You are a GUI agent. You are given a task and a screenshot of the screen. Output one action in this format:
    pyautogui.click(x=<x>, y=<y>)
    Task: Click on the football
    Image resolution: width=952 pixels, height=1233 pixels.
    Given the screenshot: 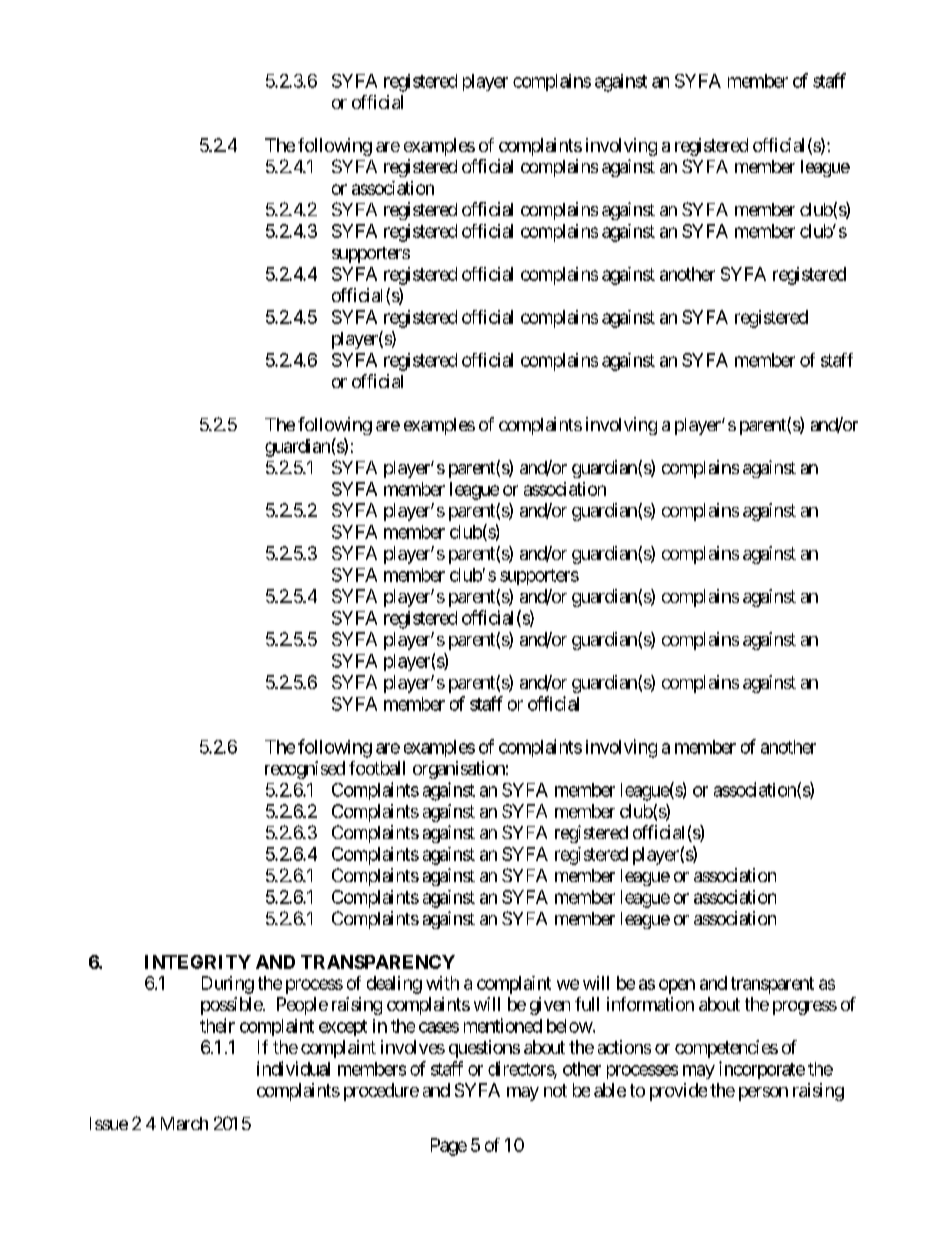 What is the action you would take?
    pyautogui.click(x=377, y=768)
